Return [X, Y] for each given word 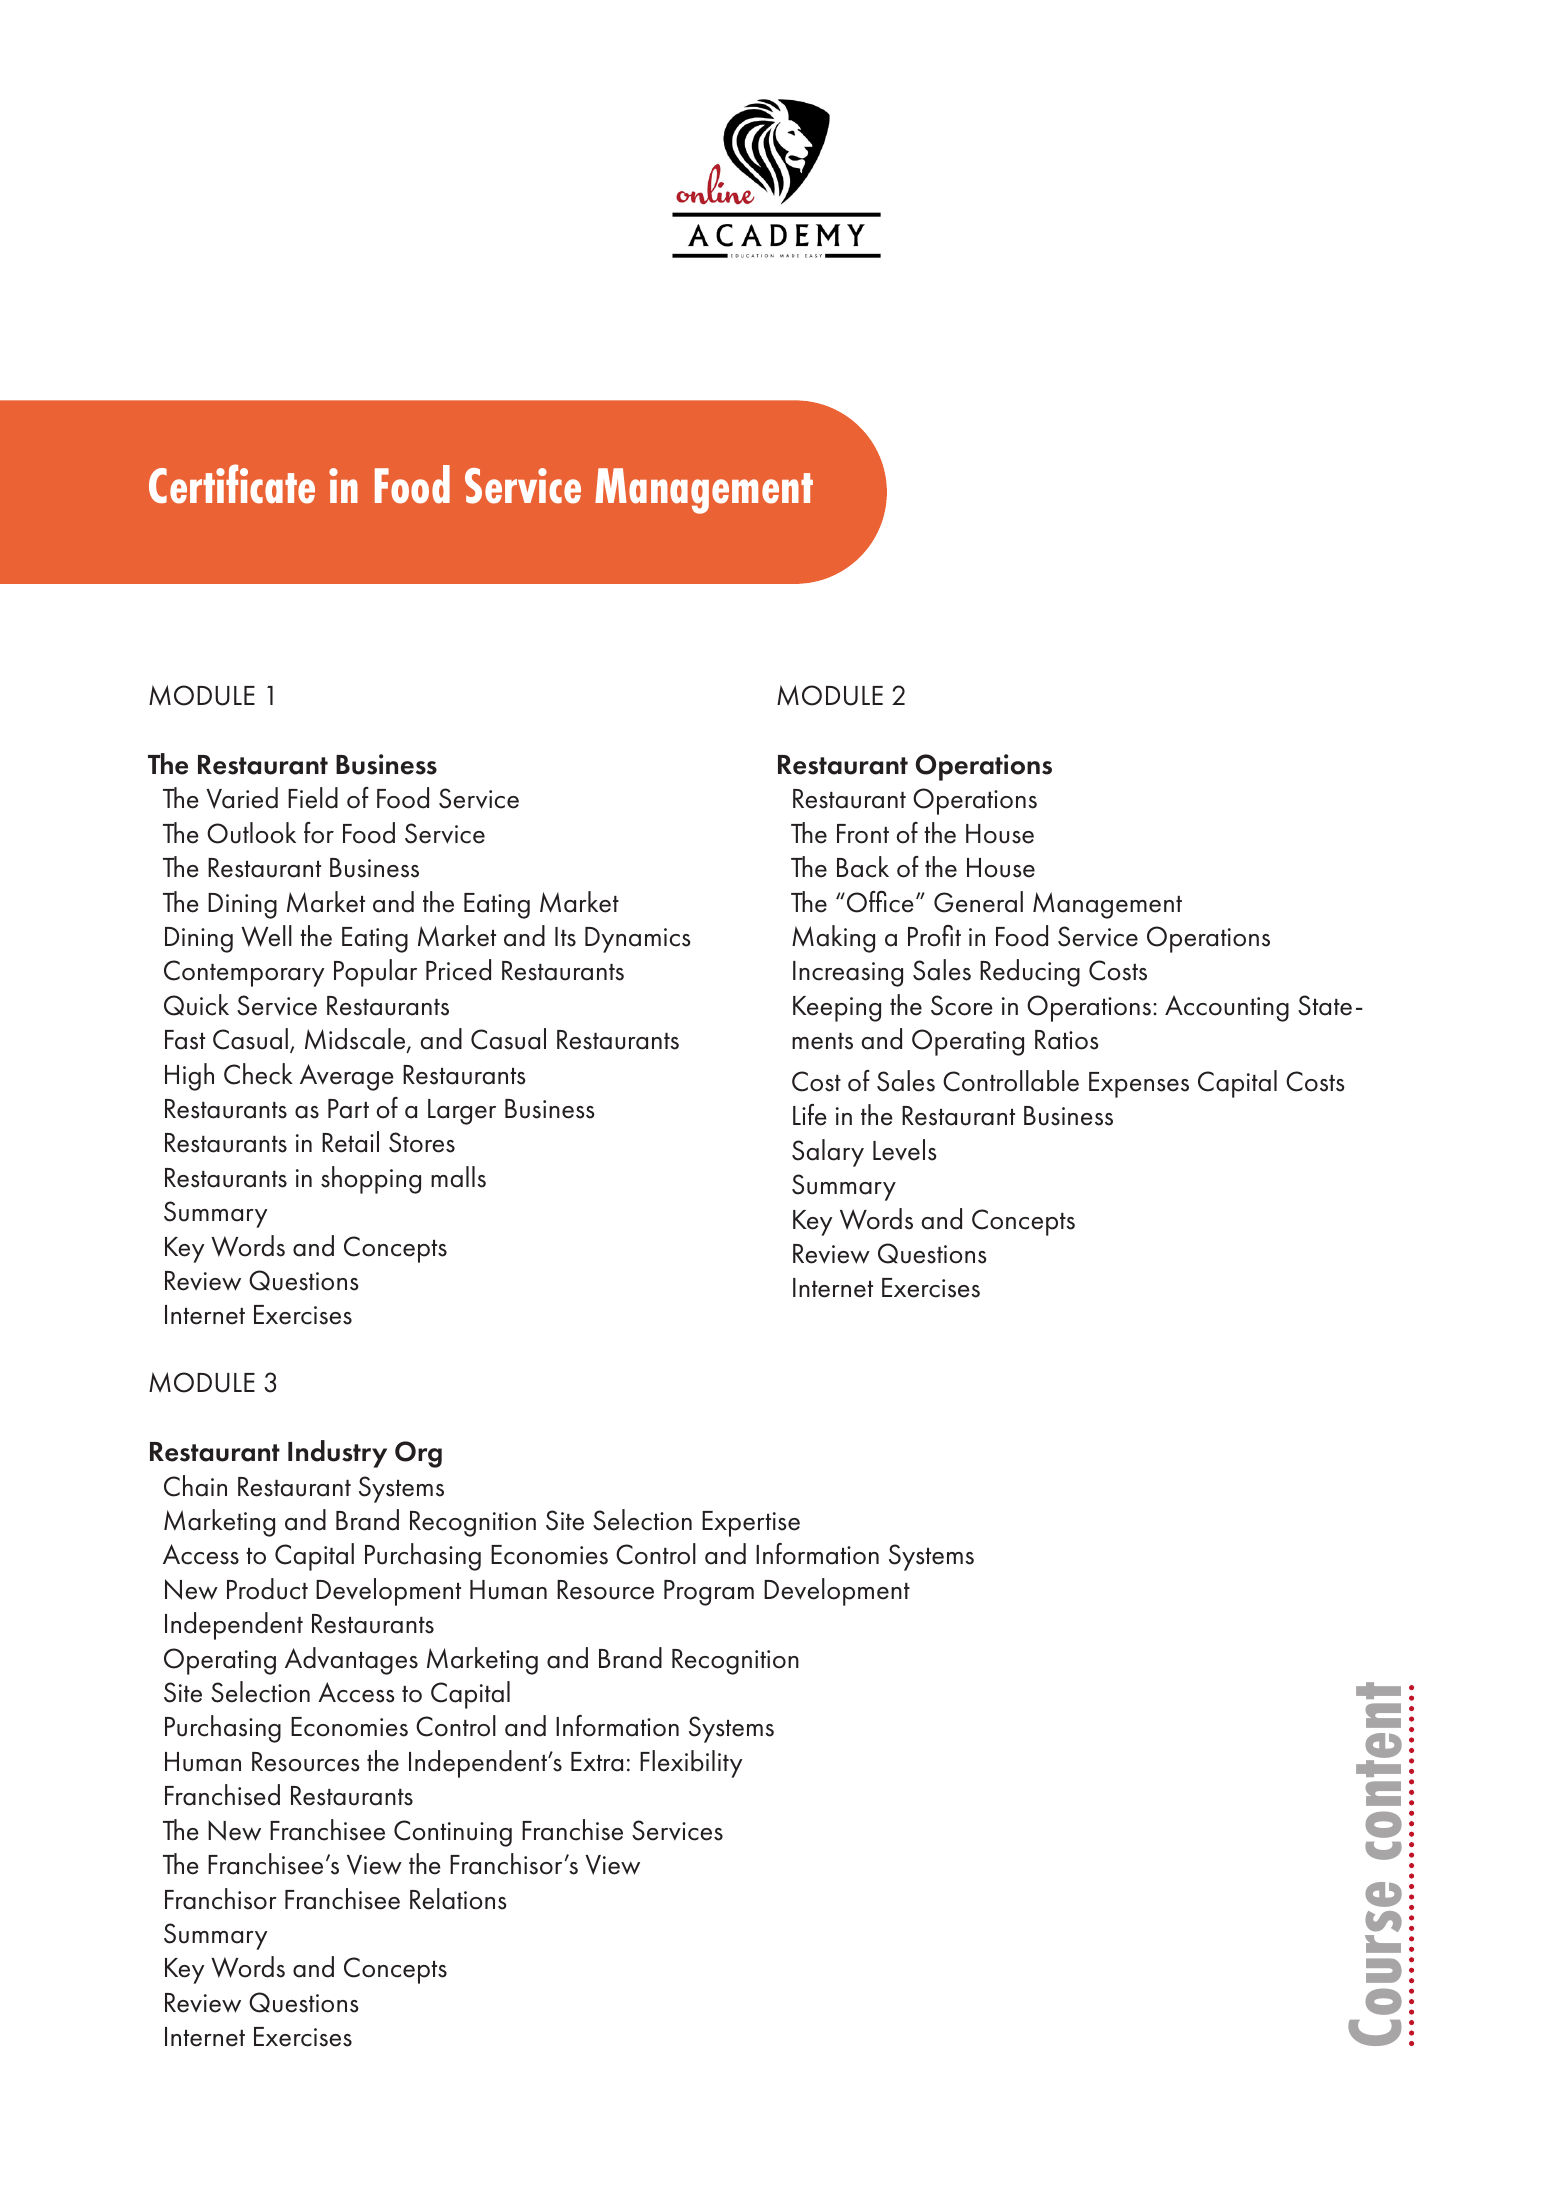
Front [863, 834]
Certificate [232, 484]
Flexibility [691, 1764]
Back [863, 867]
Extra [597, 1762]
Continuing [453, 1833]
